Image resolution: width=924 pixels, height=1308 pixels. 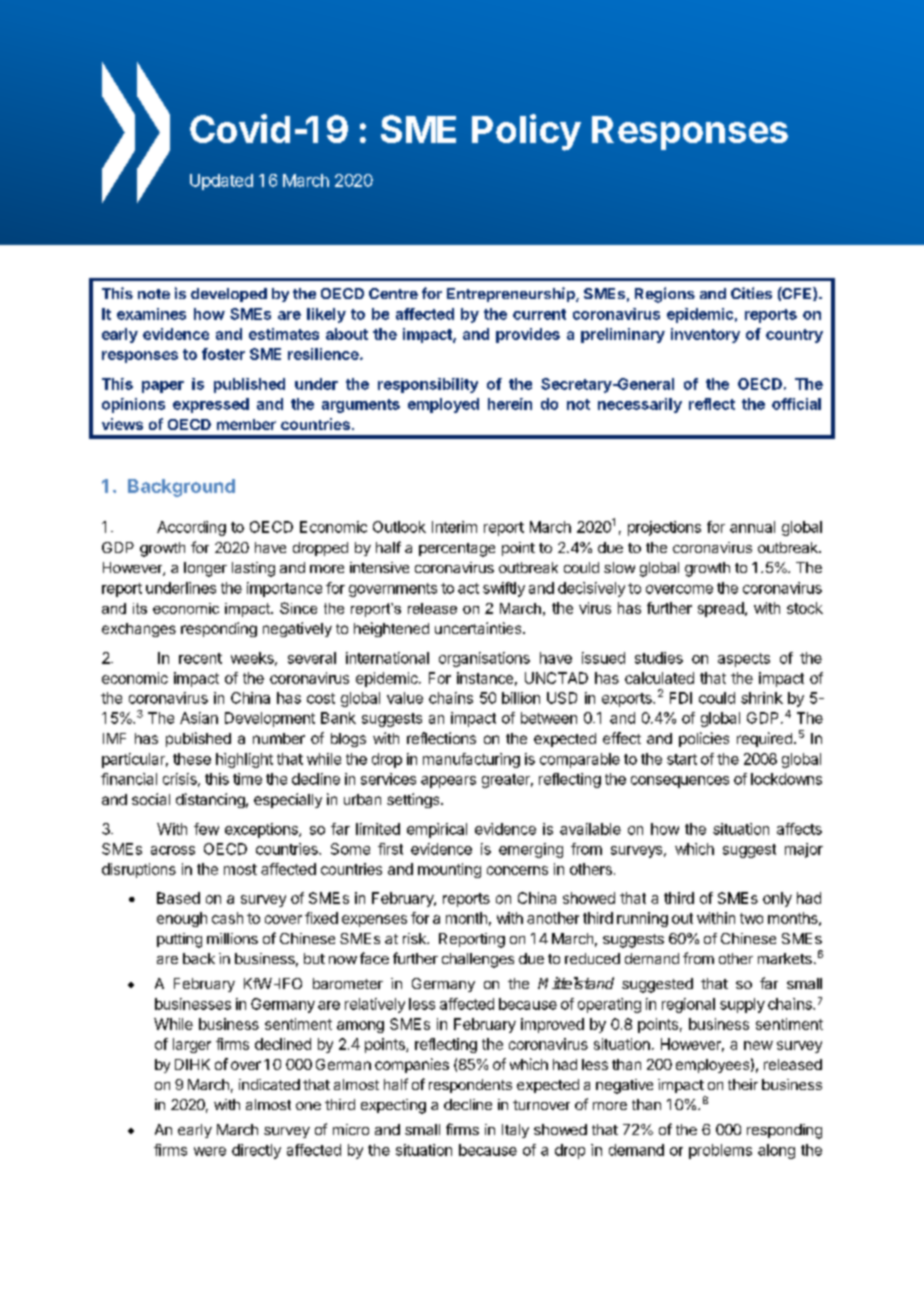 What do you see at coordinates (211, 405) in the image?
I see `expressed` at bounding box center [211, 405].
